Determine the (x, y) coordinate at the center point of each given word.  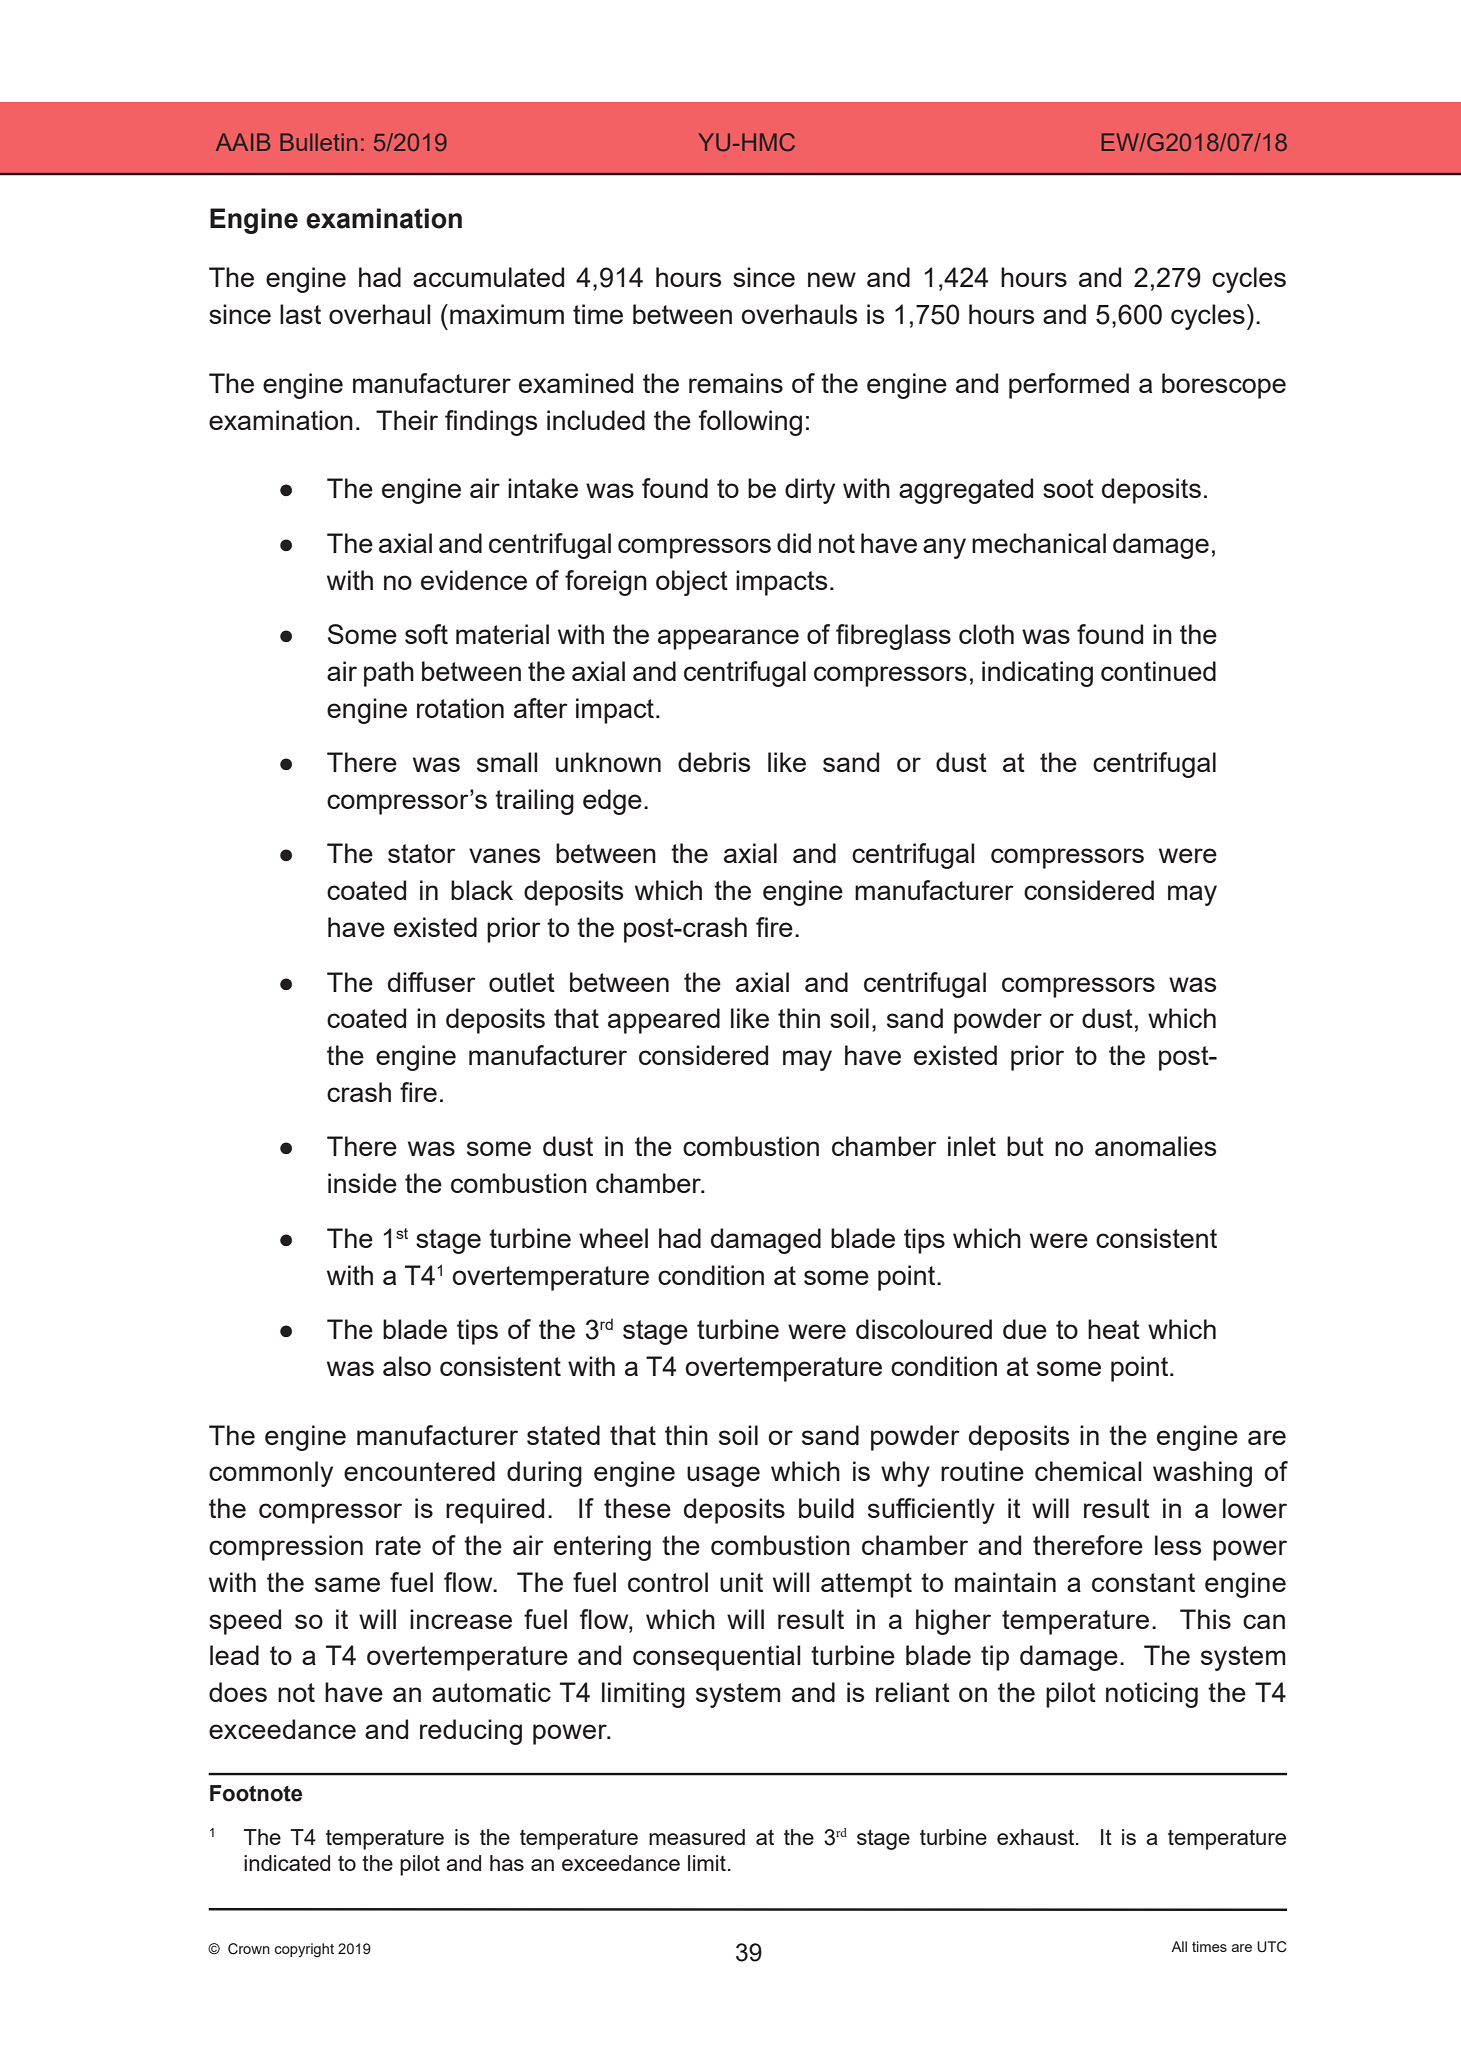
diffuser (432, 982)
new (832, 279)
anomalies (1156, 1146)
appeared (664, 1021)
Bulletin (318, 142)
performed (1069, 386)
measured (697, 1837)
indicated (287, 1863)
